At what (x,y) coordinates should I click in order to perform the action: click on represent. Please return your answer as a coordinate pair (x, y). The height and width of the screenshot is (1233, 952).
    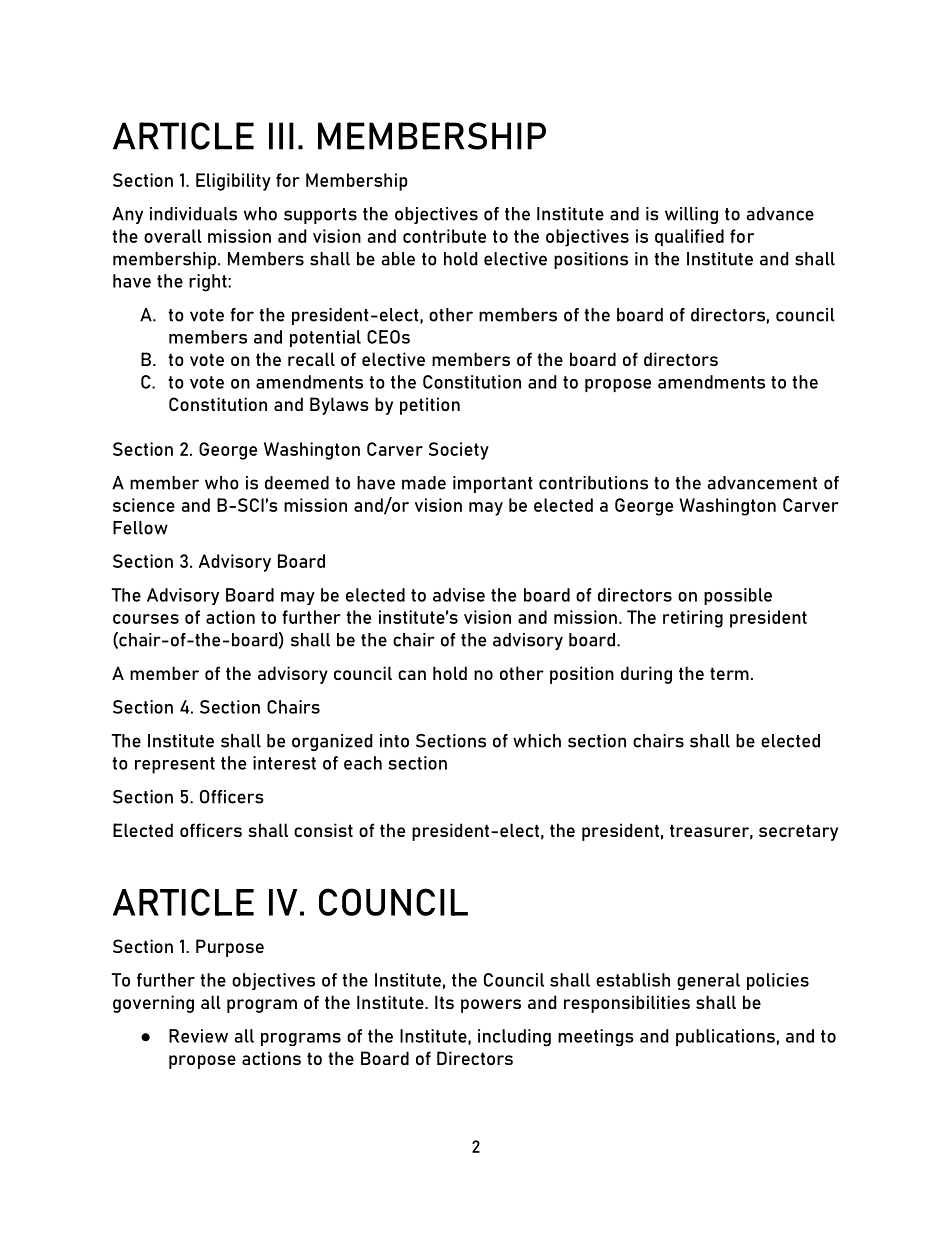
    Looking at the image, I should click on (175, 765).
